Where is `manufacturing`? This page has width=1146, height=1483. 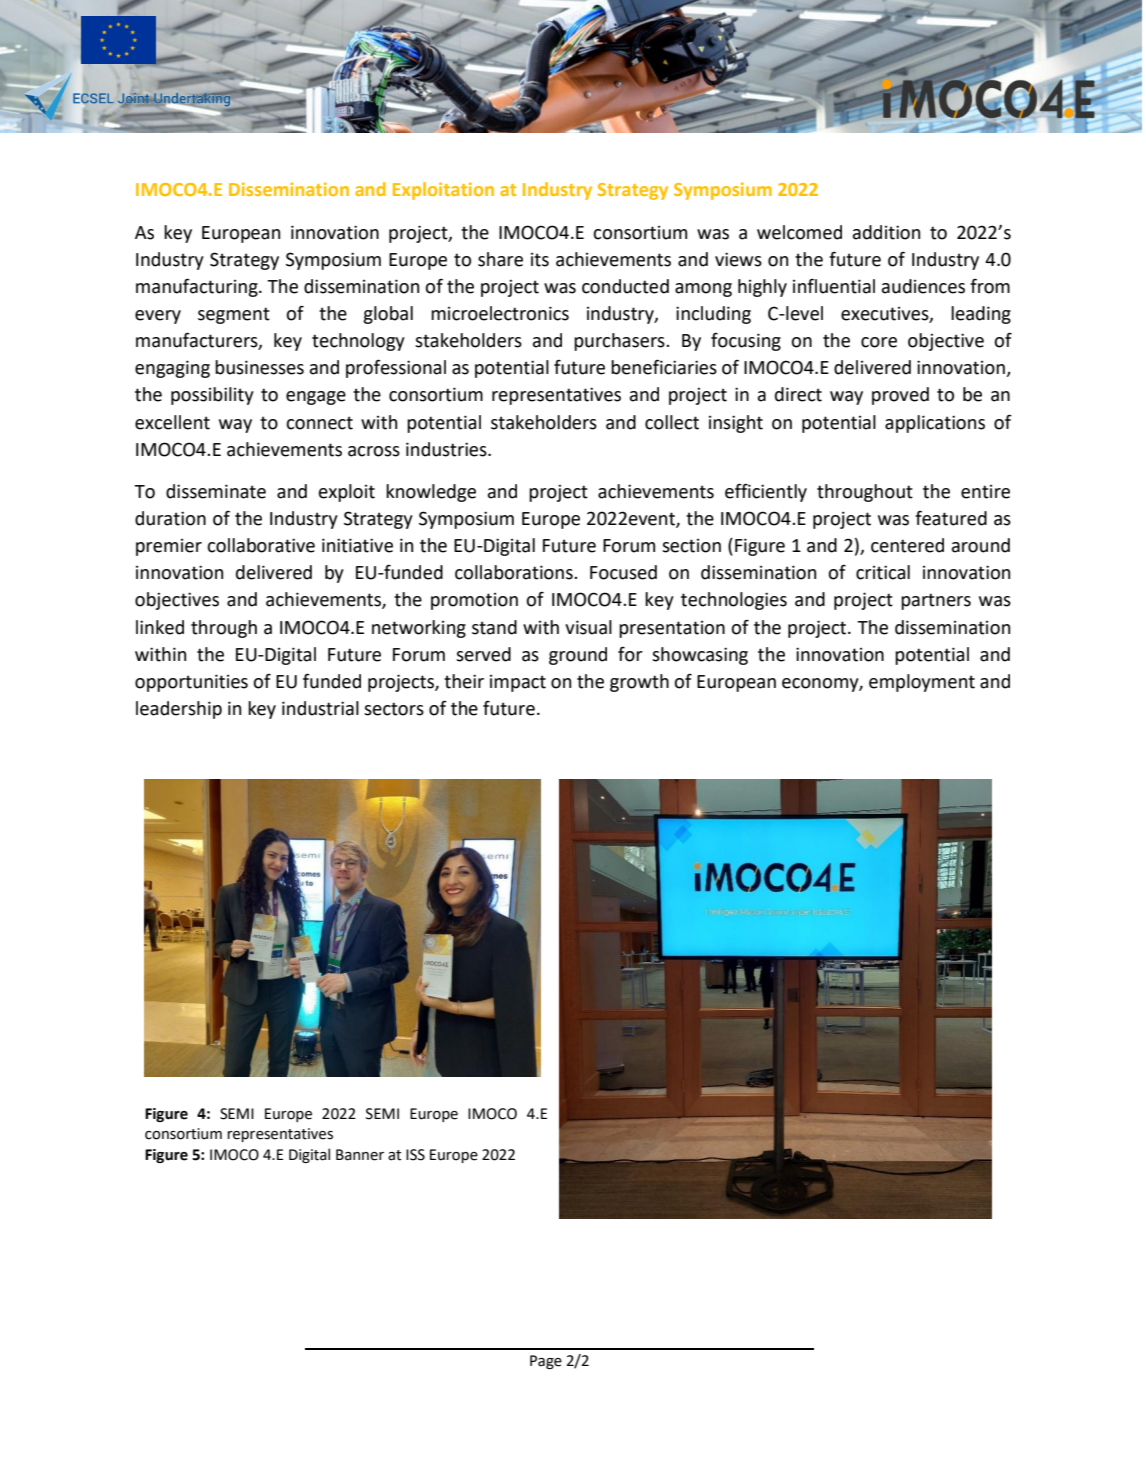 manufacturing is located at coordinates (198, 287).
